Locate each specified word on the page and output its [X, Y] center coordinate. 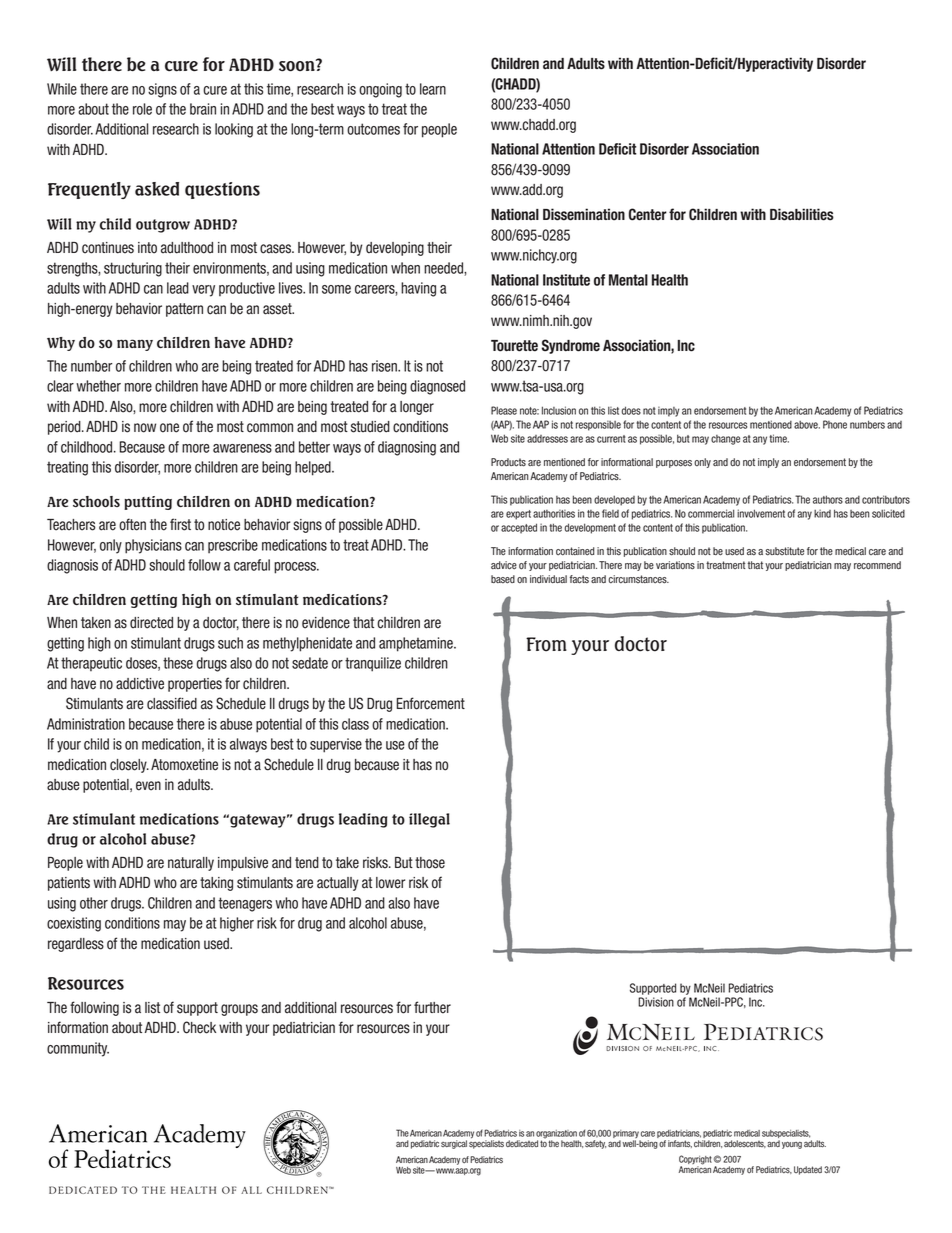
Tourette [514, 346]
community [78, 1049]
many [135, 345]
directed [151, 623]
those [430, 863]
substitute [784, 551]
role [142, 109]
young [792, 1145]
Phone [835, 424]
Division [656, 1002]
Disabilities [802, 214]
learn [433, 89]
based [503, 579]
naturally [191, 864]
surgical [454, 1144]
